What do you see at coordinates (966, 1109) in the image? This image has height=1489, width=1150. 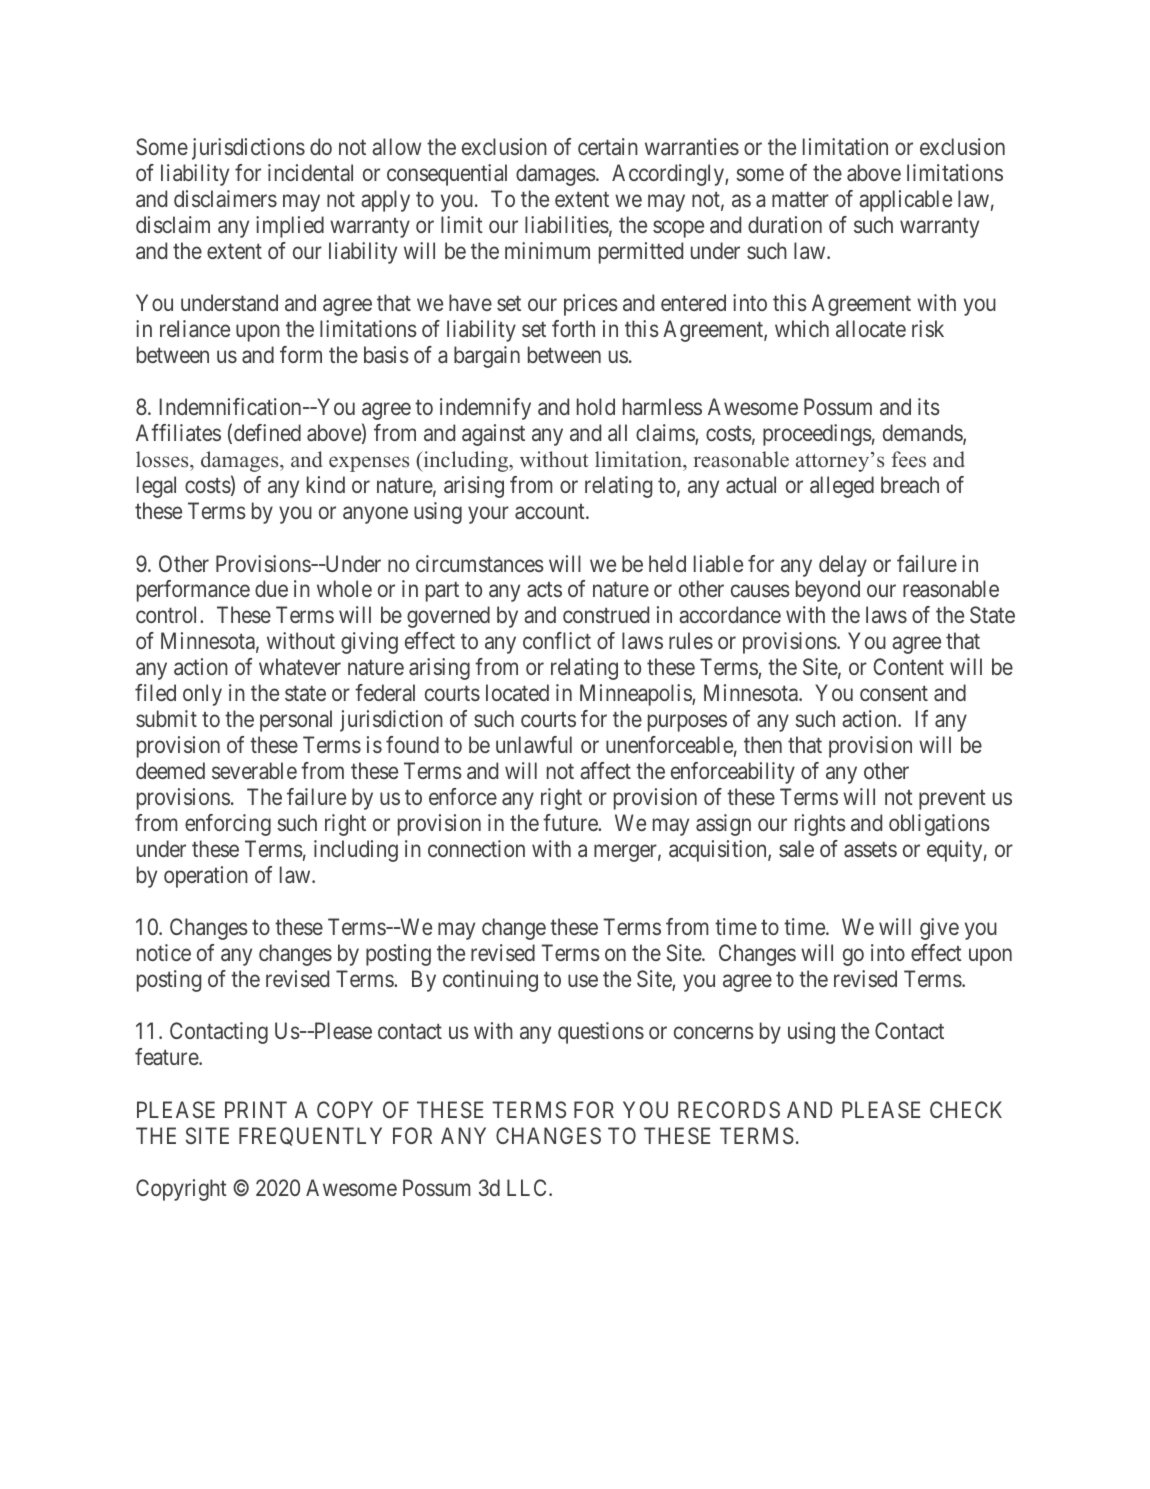 I see `CHECK` at bounding box center [966, 1109].
